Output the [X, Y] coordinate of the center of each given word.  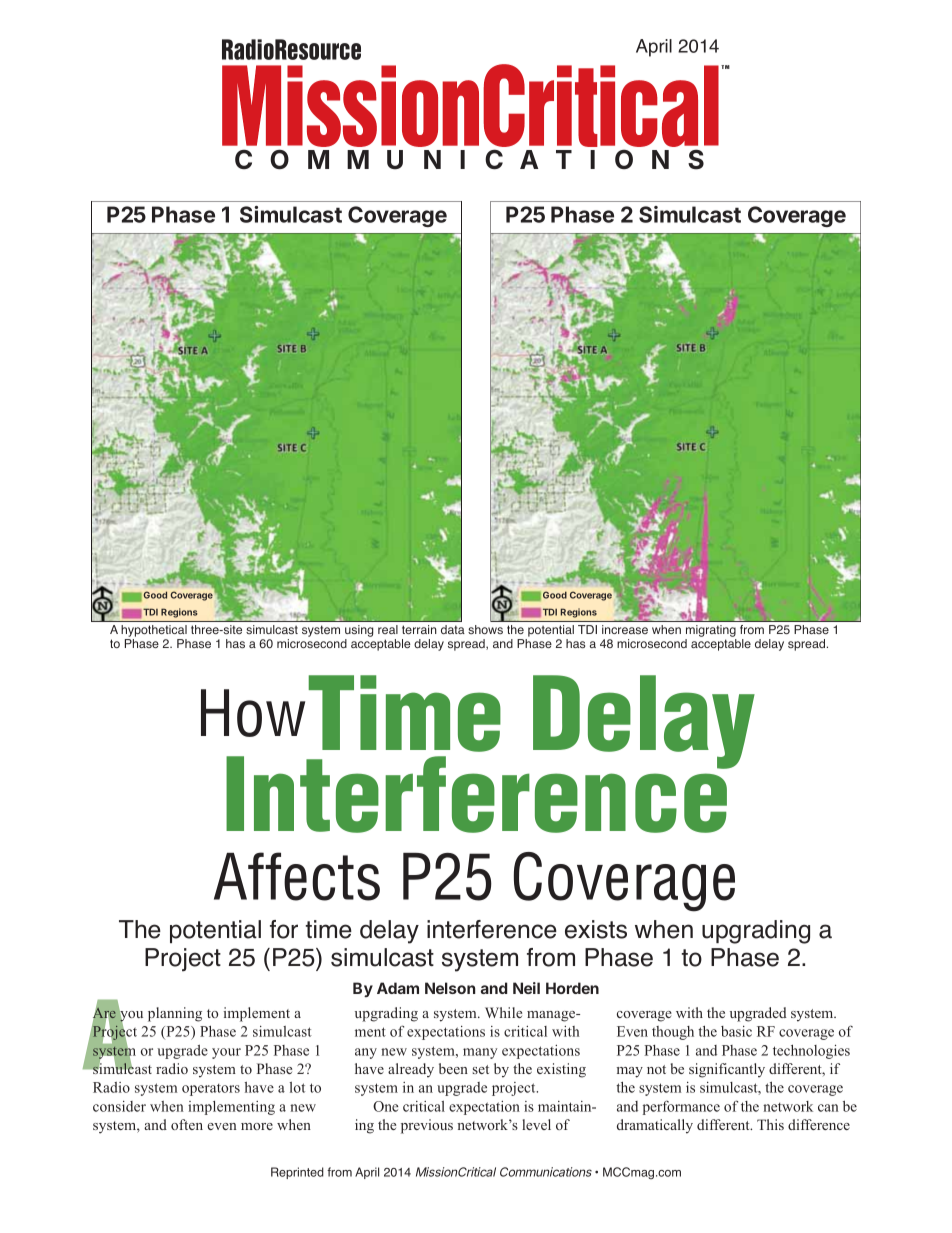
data [453, 629]
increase [625, 629]
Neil [526, 988]
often [187, 1124]
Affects [297, 876]
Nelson [450, 988]
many [480, 1053]
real [388, 629]
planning [175, 1014]
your [226, 1053]
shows [485, 629]
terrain [419, 629]
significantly [727, 1070]
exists [596, 929]
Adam [398, 988]
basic [736, 1031]
